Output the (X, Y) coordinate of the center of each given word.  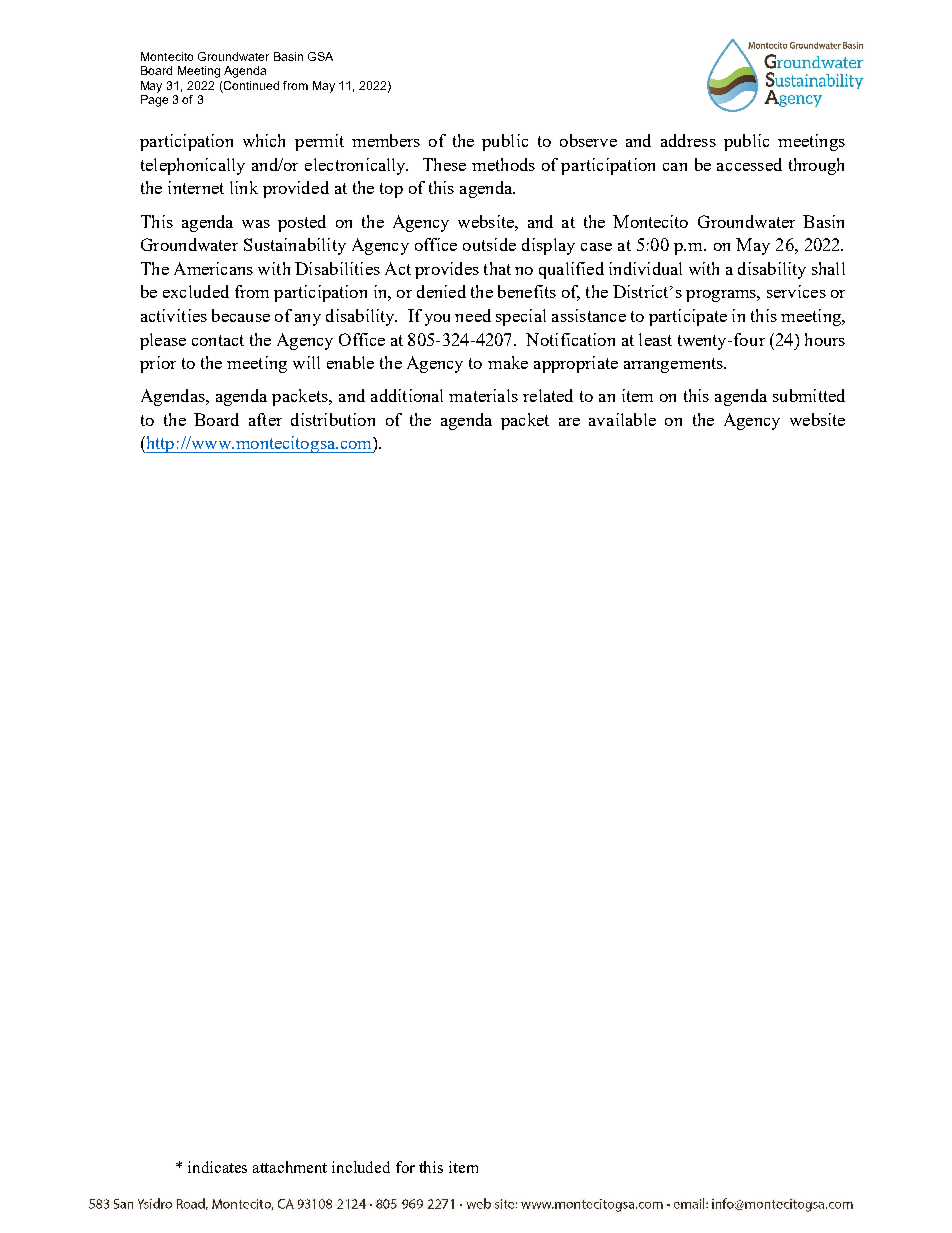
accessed (749, 164)
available (622, 419)
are (569, 422)
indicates (217, 1167)
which (264, 140)
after (265, 419)
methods (503, 164)
